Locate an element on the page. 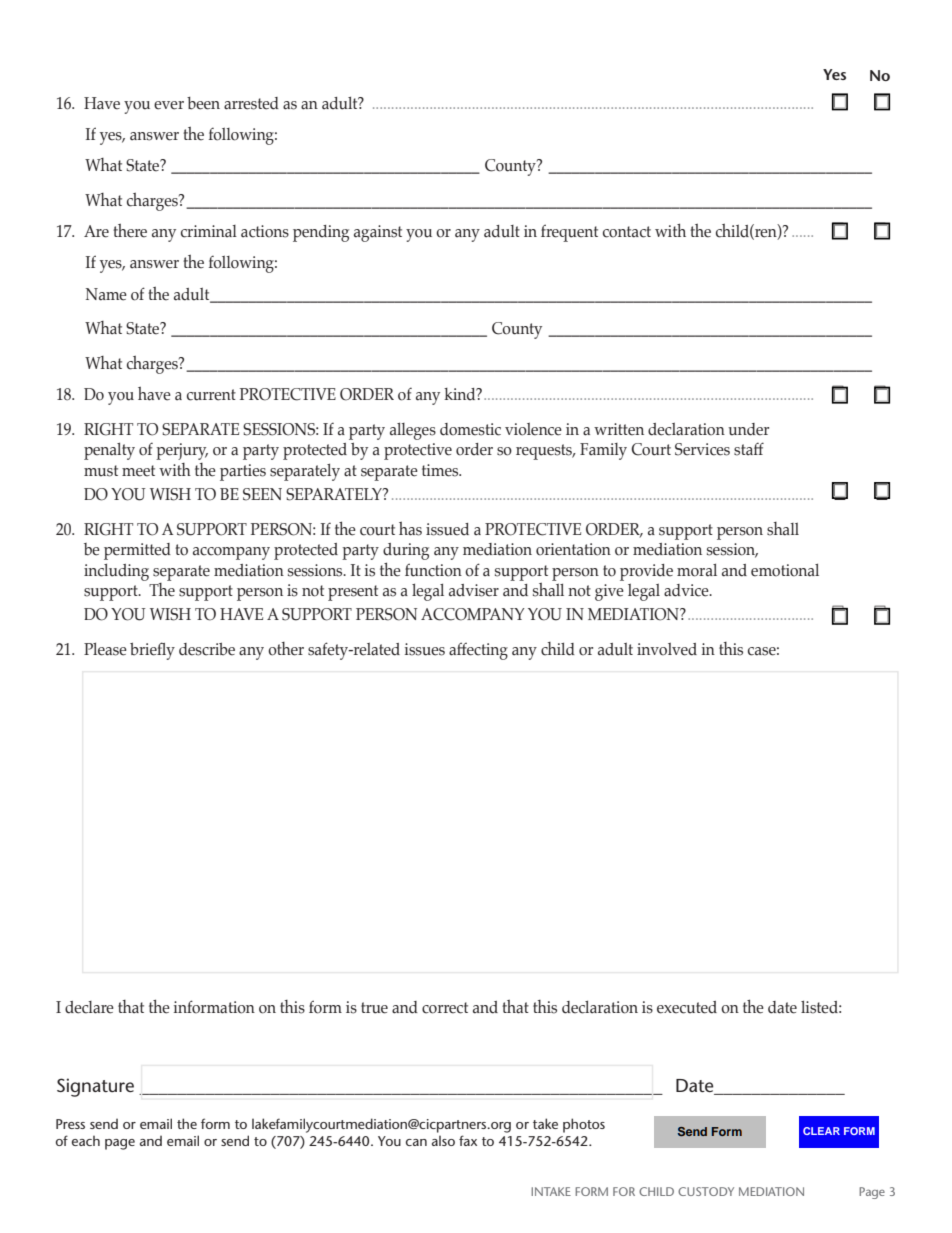  issues is located at coordinates (425, 649).
